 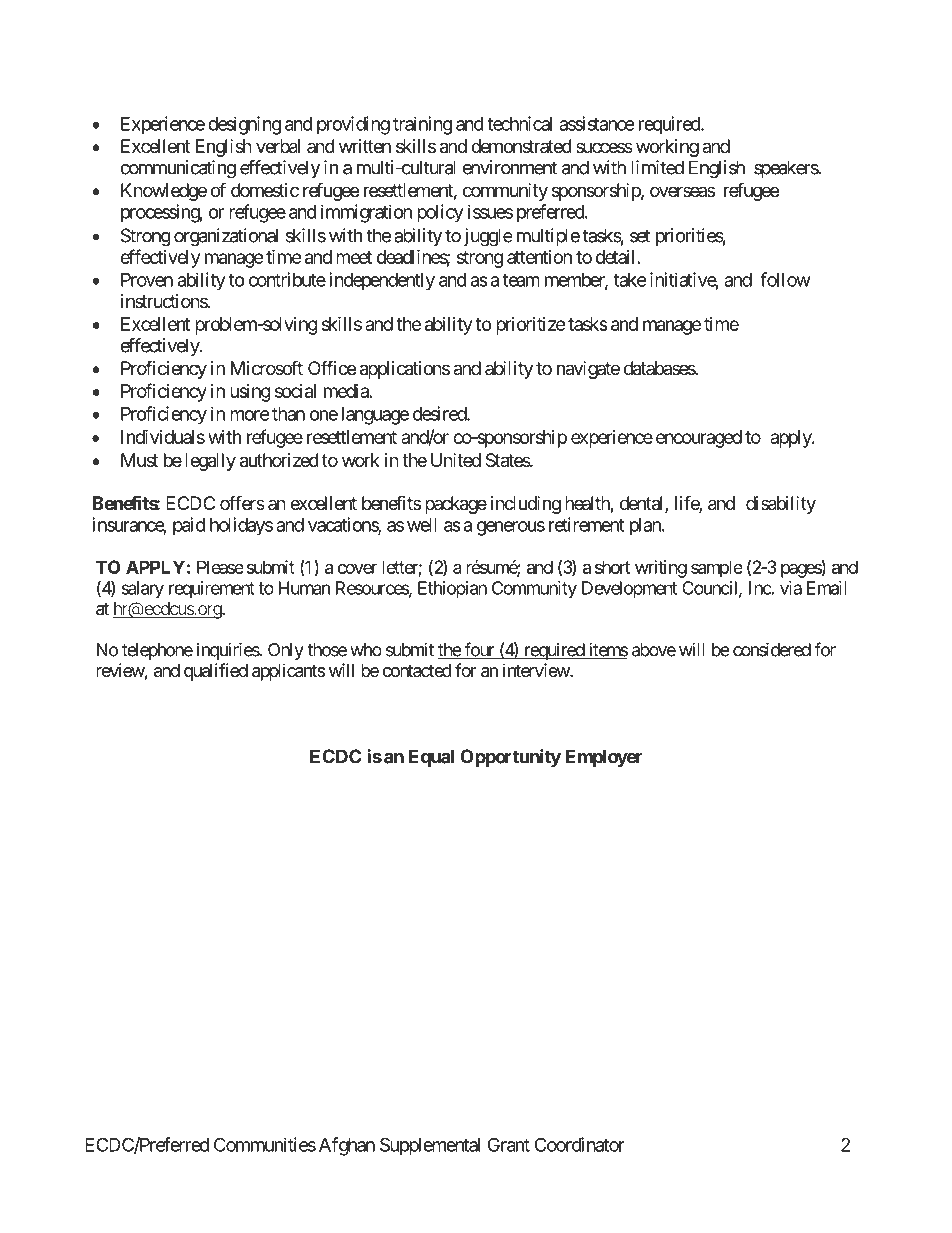 I want to click on Grant, so click(x=509, y=1144).
